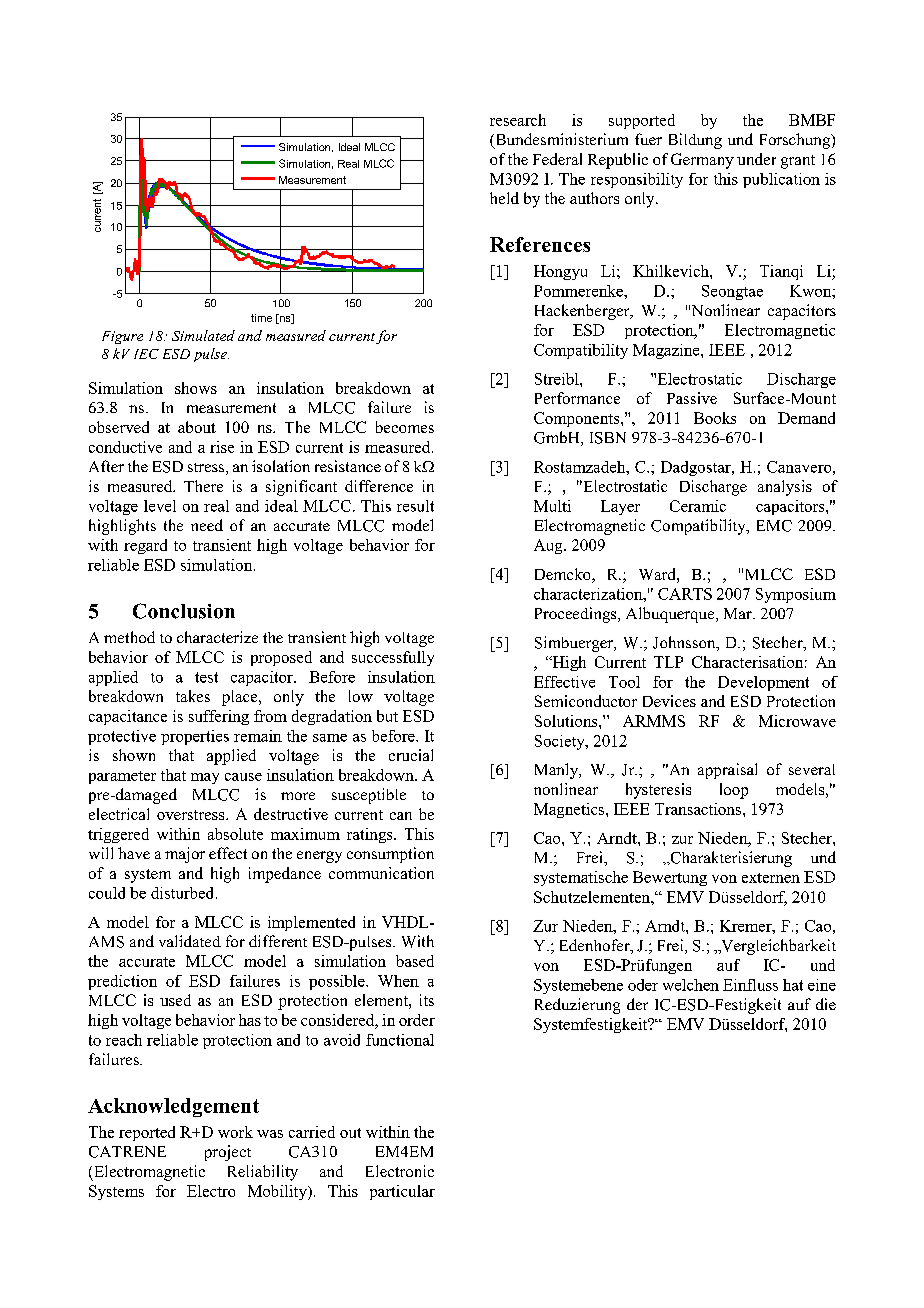 The image size is (924, 1308). What do you see at coordinates (261, 318) in the document?
I see `time` at bounding box center [261, 318].
